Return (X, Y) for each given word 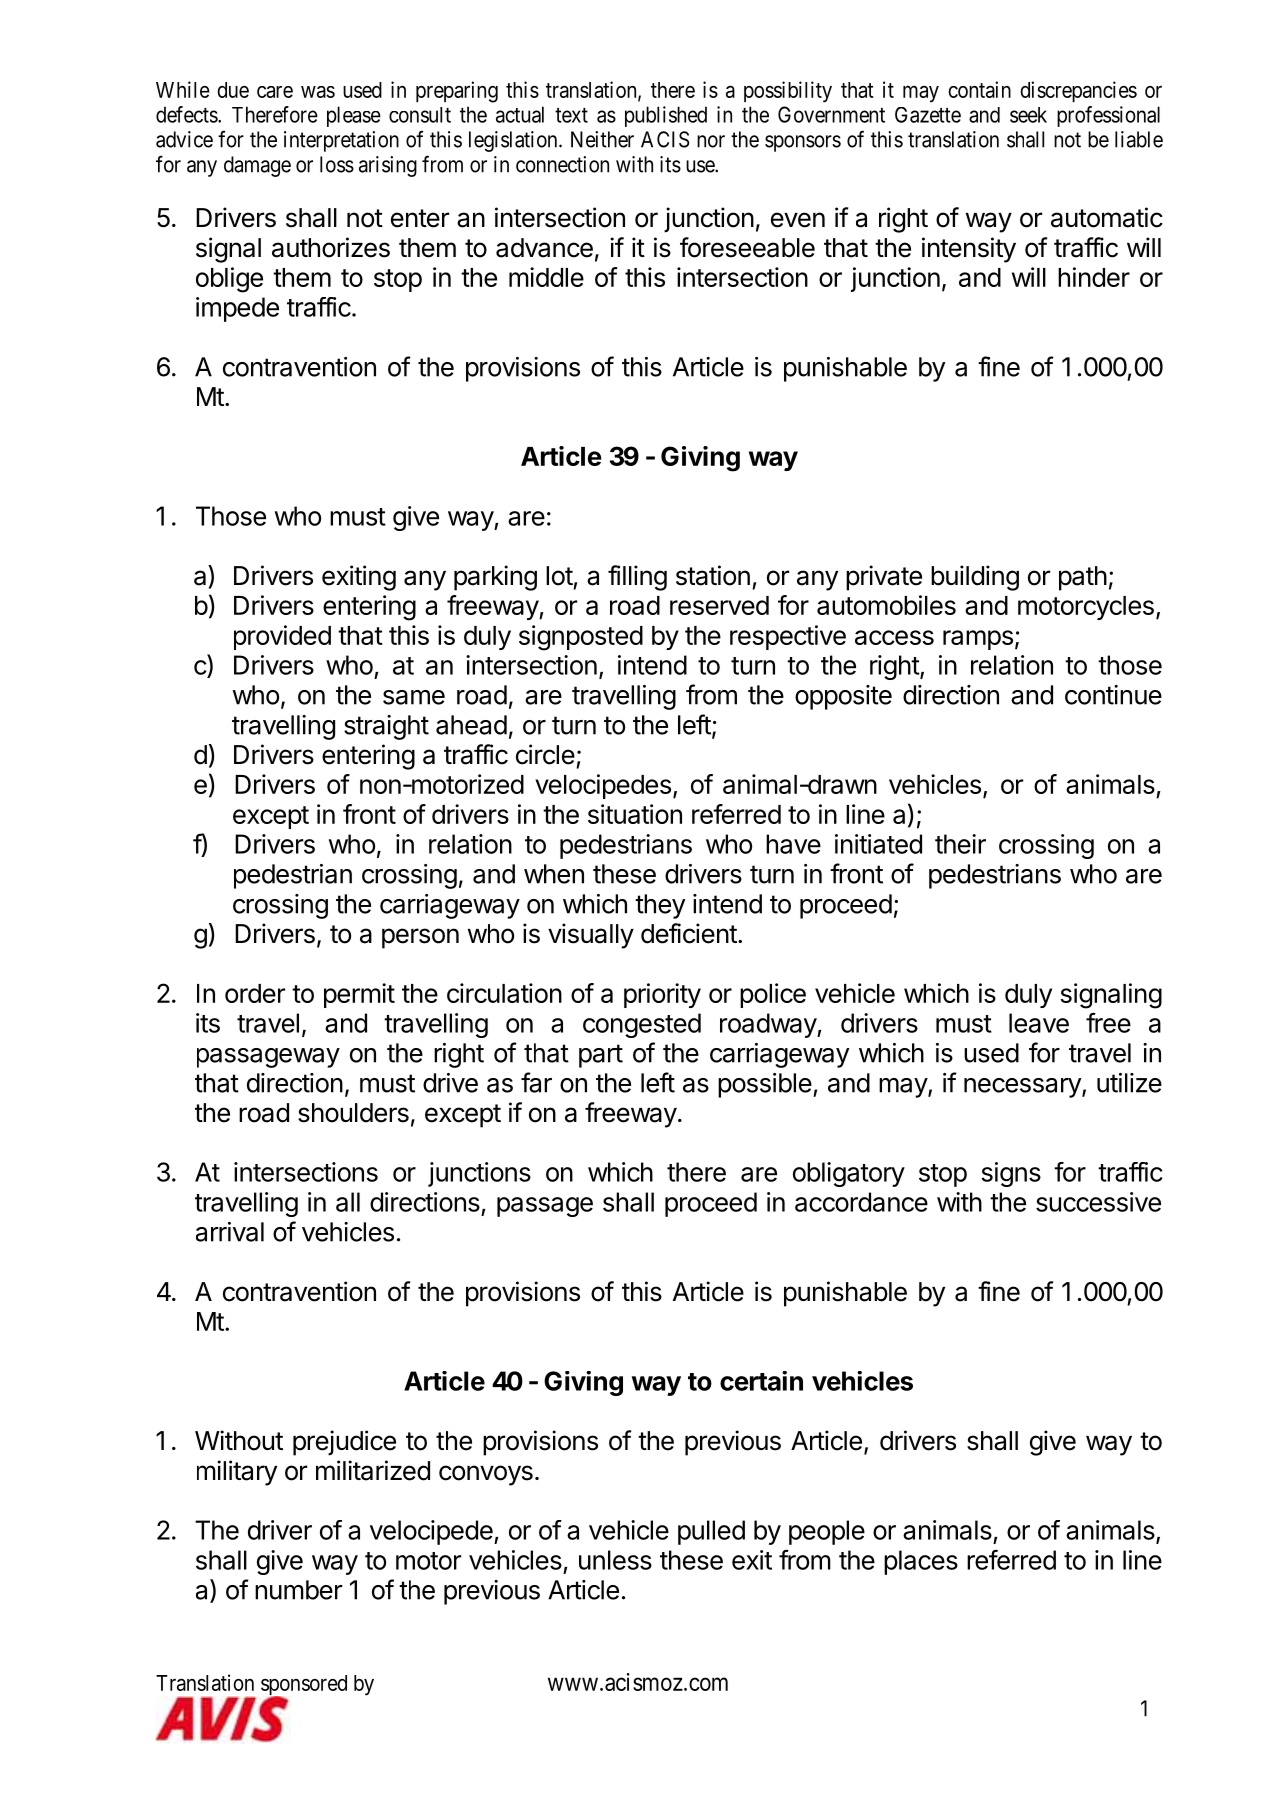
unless (615, 1560)
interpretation (341, 141)
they (660, 906)
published (666, 116)
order (255, 993)
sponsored (304, 1686)
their (960, 844)
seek (1028, 115)
